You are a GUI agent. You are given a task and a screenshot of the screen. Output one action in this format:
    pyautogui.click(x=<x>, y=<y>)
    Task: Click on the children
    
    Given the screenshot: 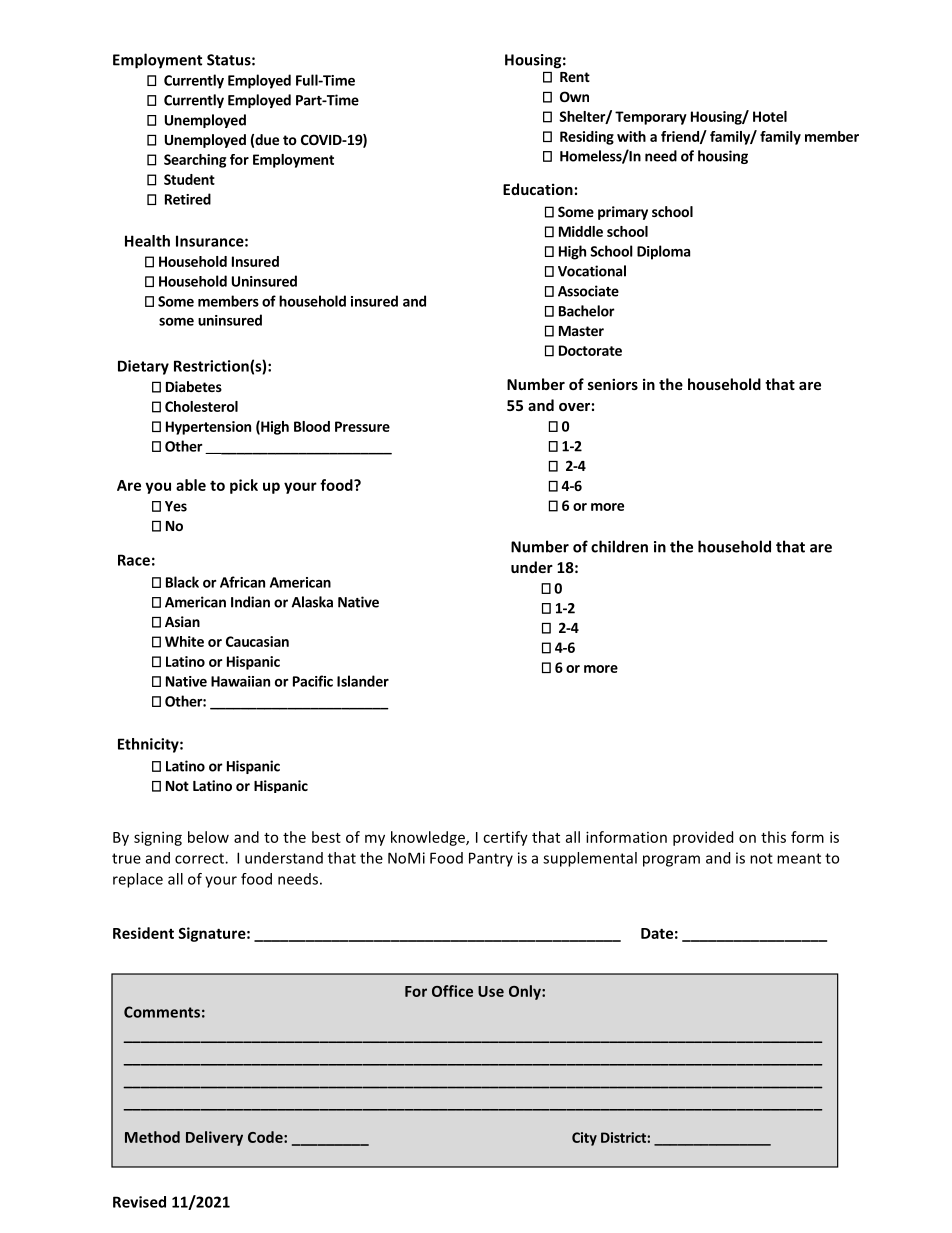 What is the action you would take?
    pyautogui.click(x=619, y=546)
